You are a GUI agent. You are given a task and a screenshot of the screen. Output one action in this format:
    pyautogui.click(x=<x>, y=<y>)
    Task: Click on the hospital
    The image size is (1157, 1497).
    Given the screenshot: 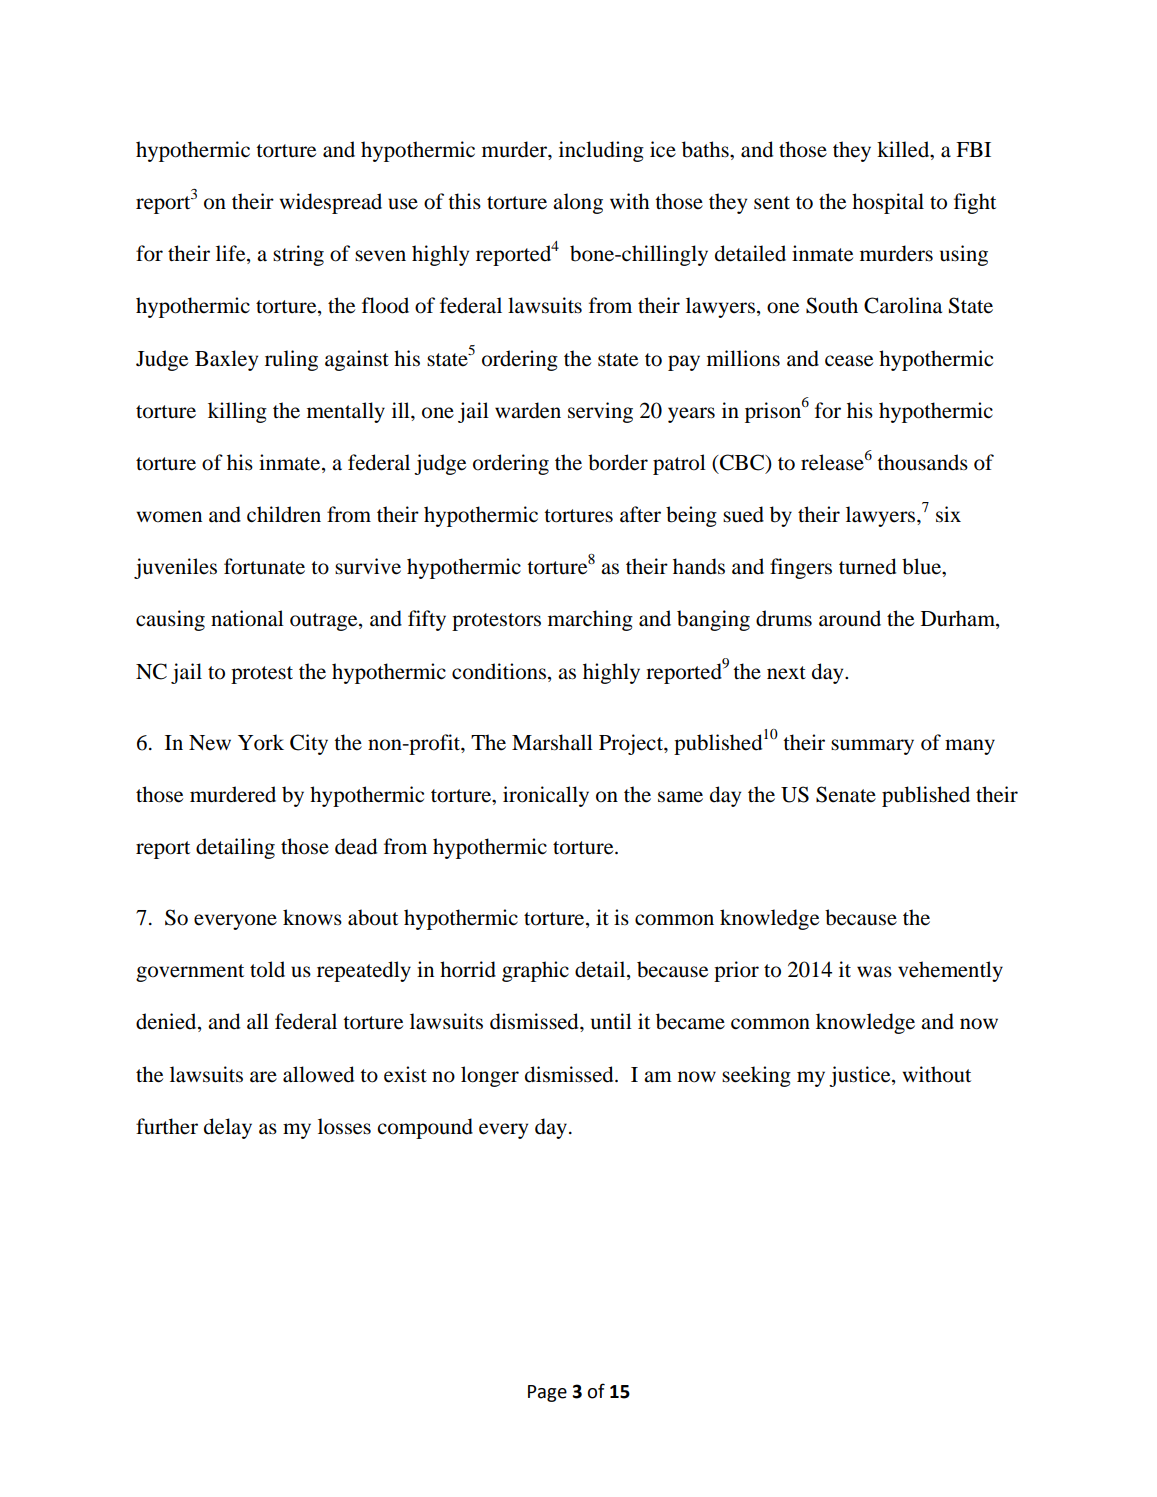 What is the action you would take?
    pyautogui.click(x=888, y=203)
